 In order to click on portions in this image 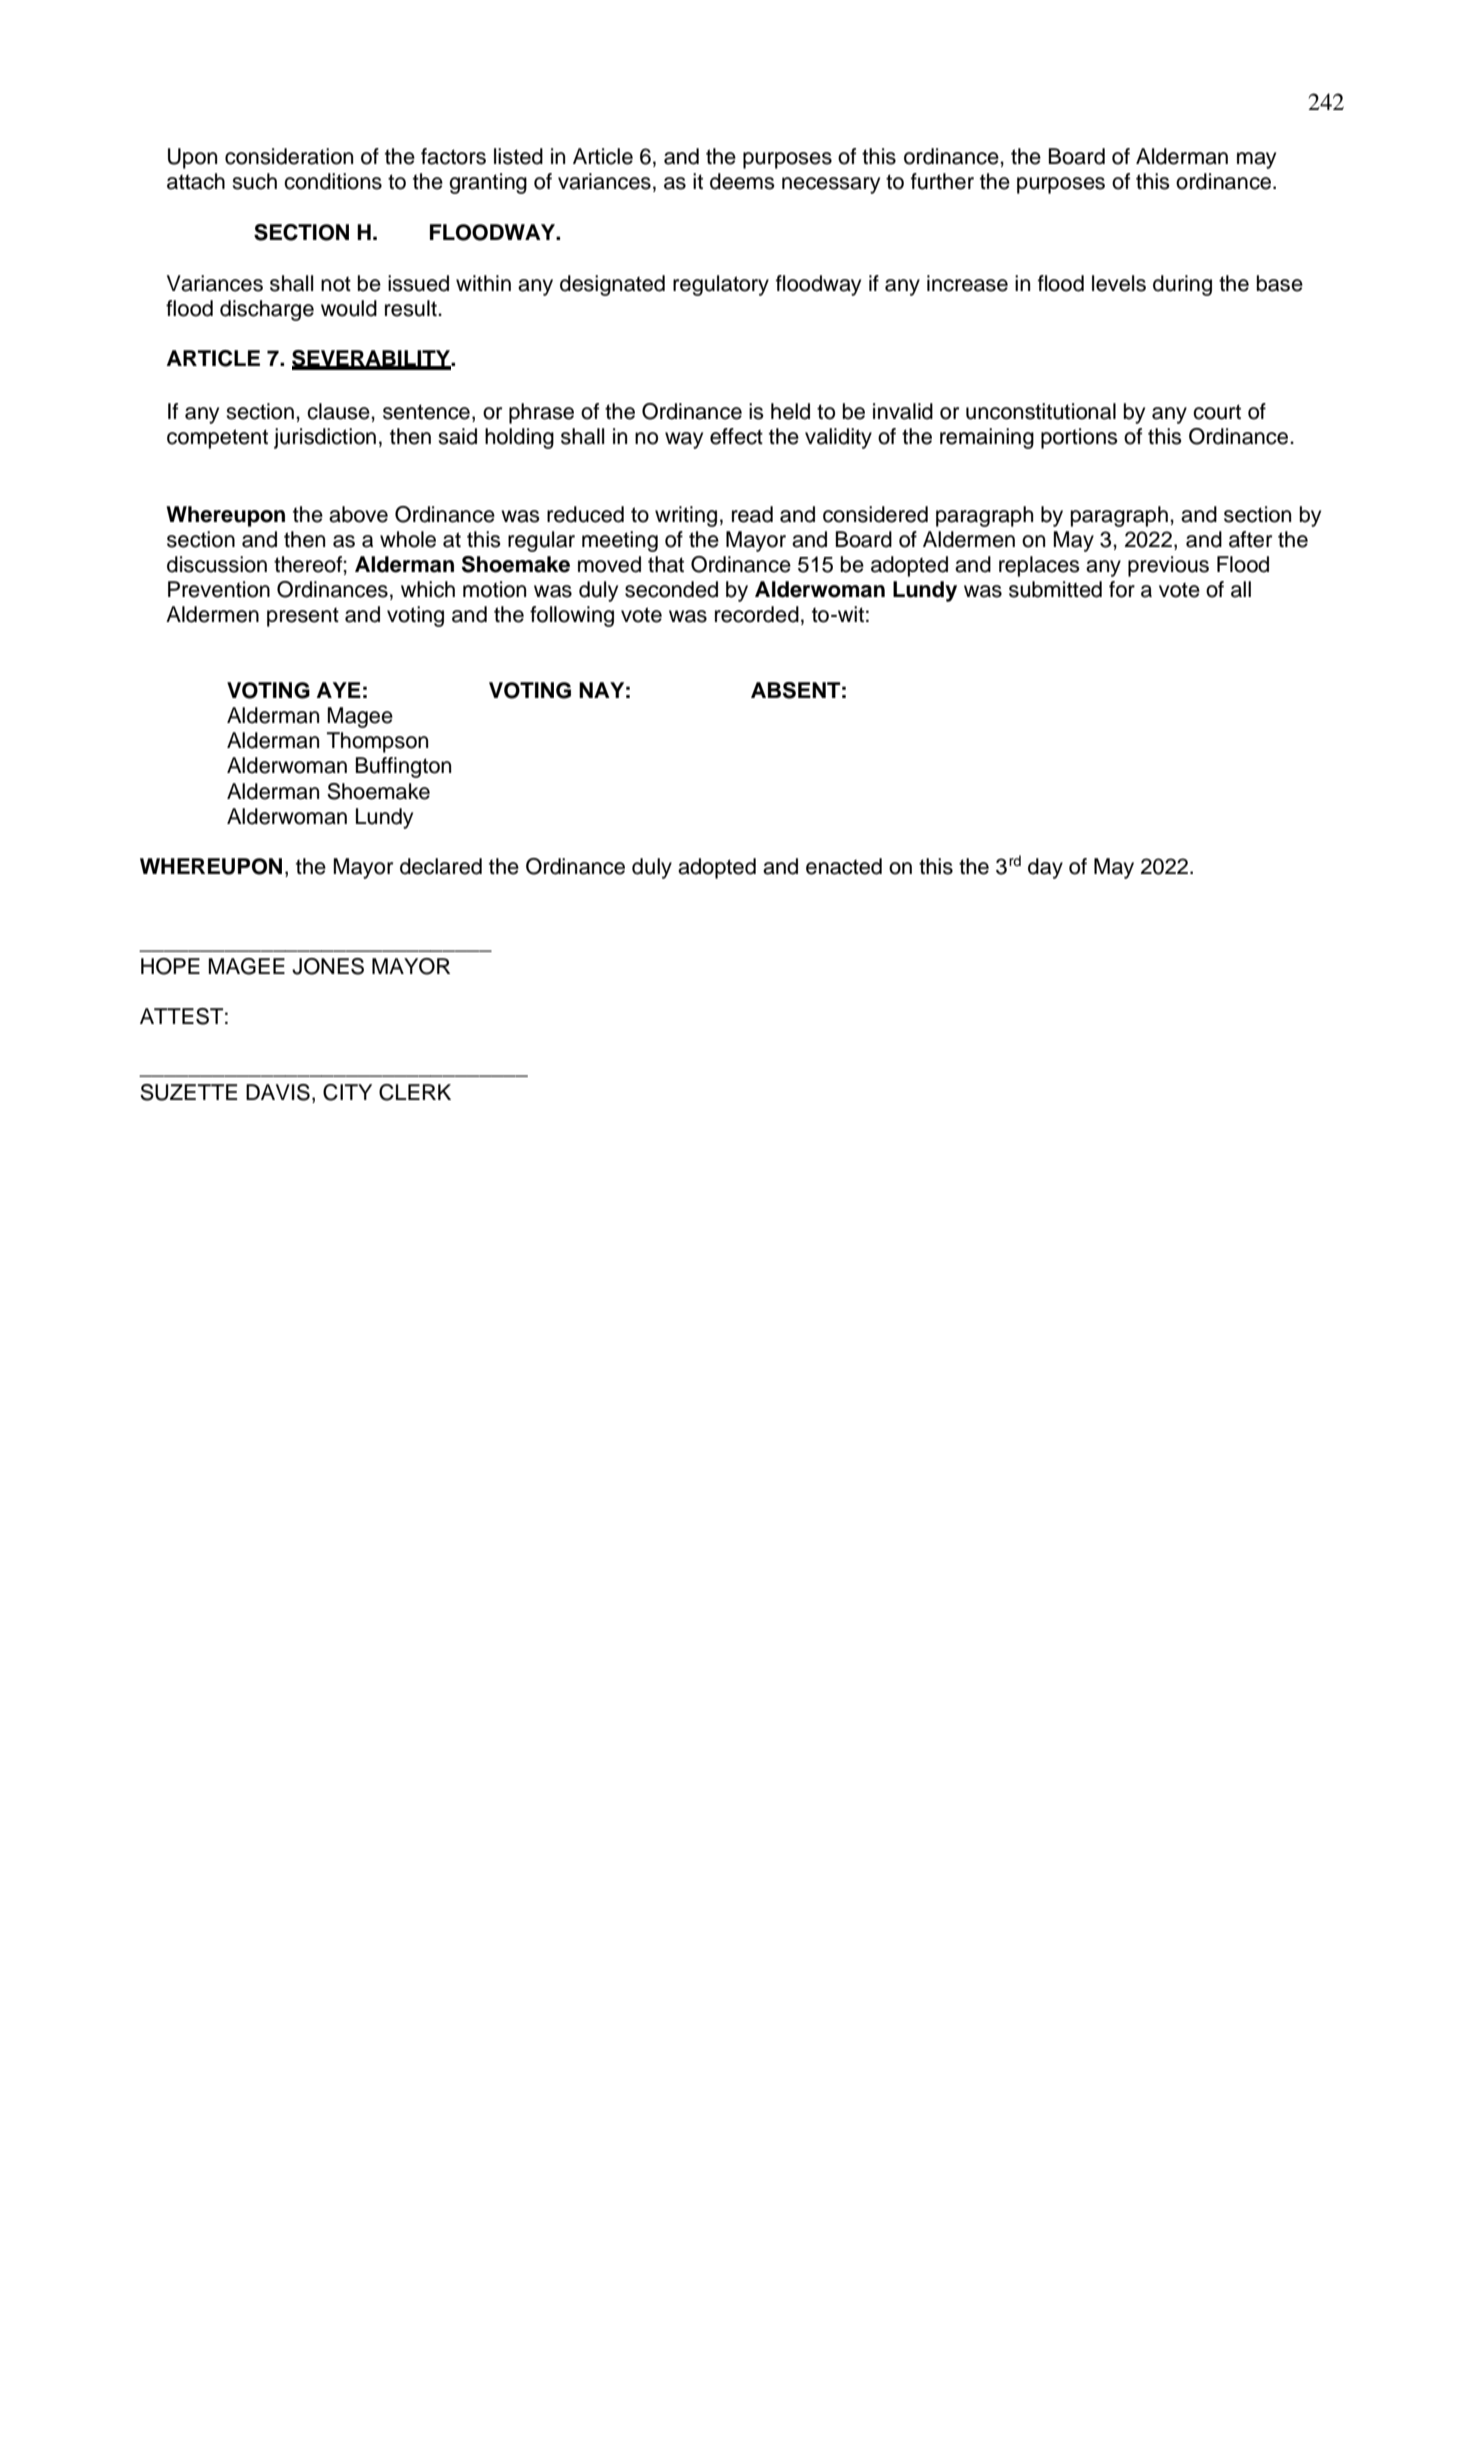, I will do `click(1079, 438)`.
